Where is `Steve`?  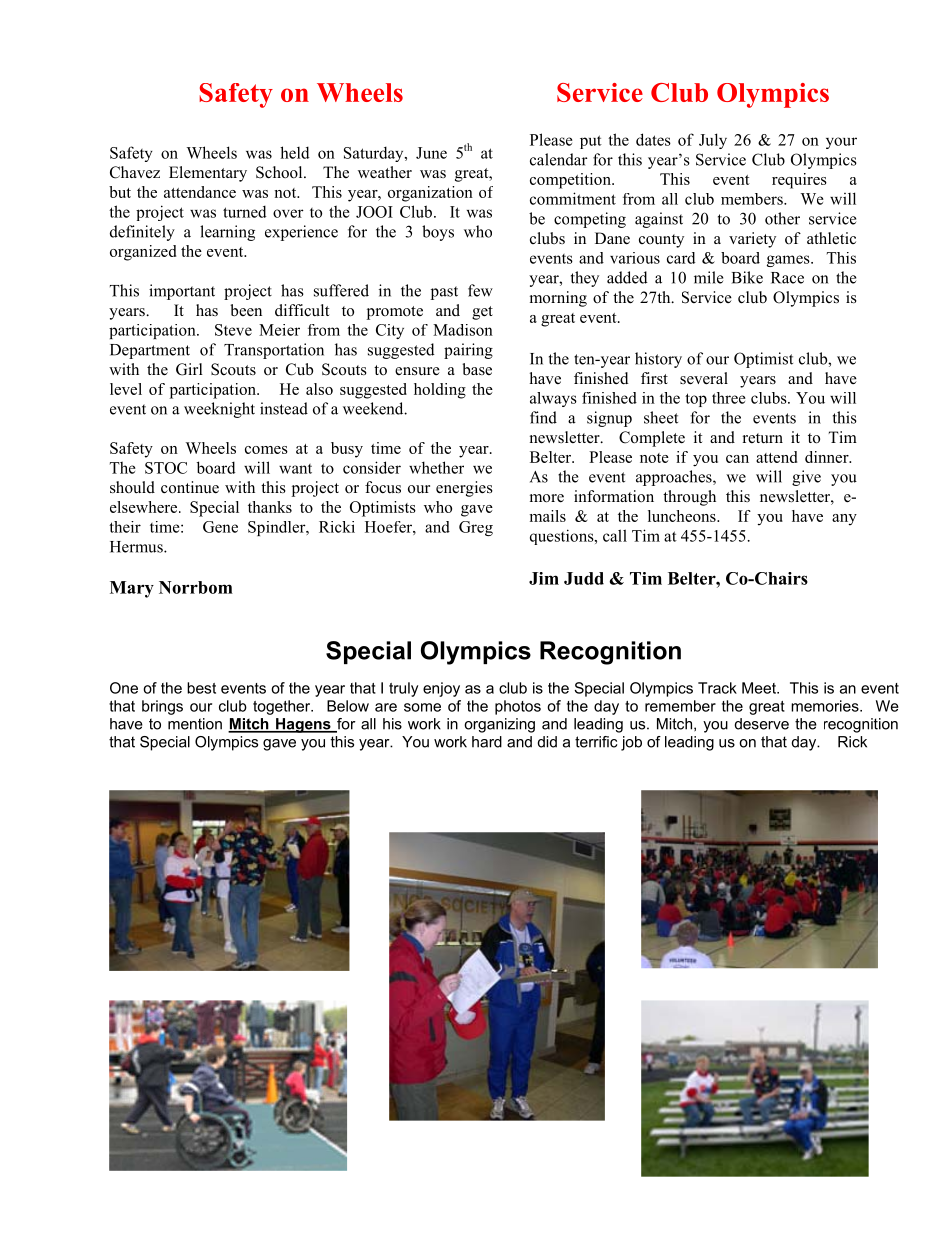
Steve is located at coordinates (233, 330).
